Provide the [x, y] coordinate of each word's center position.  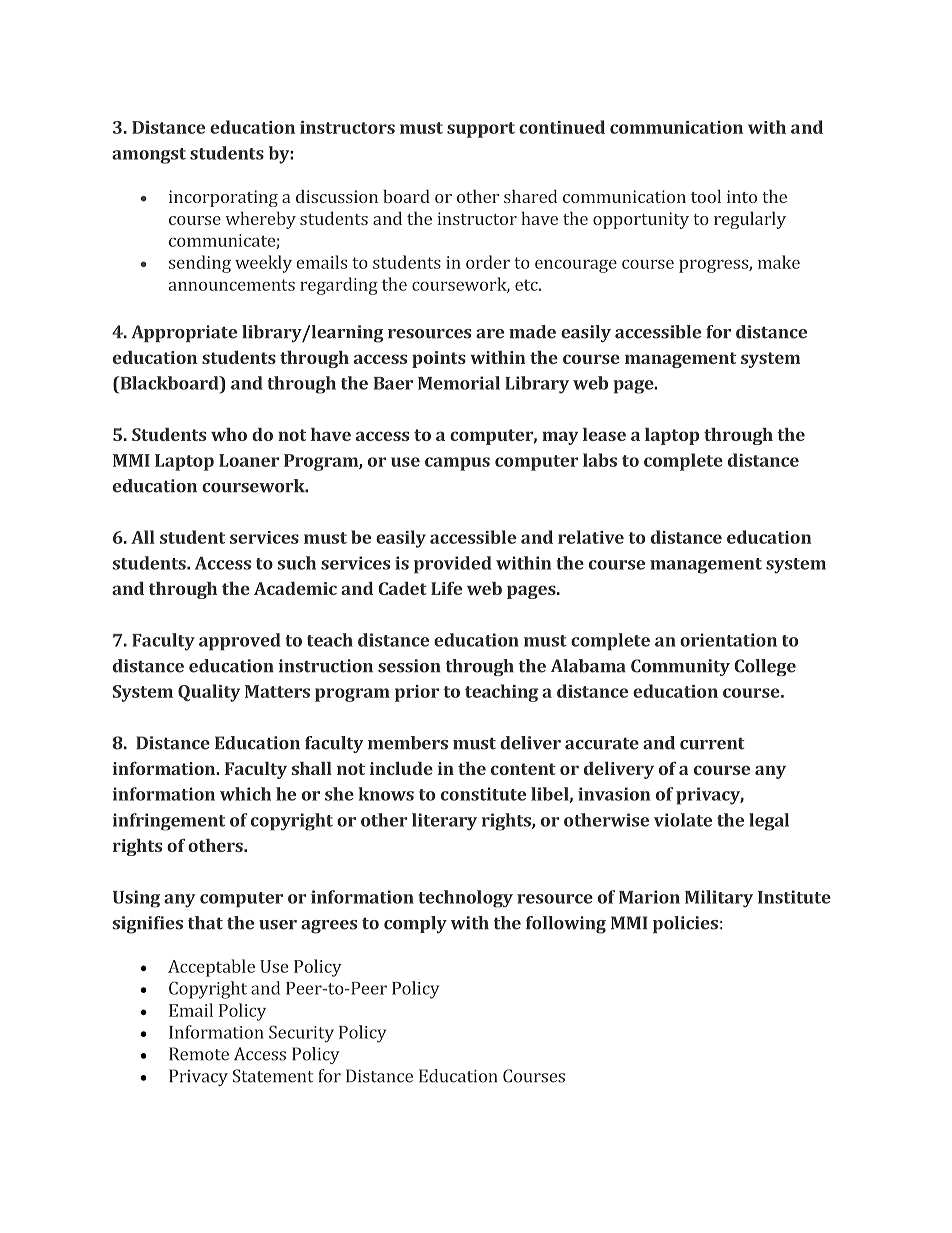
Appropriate [184, 333]
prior [417, 693]
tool [706, 196]
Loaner [249, 460]
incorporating [223, 198]
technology [465, 899]
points [439, 359]
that [205, 923]
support [481, 130]
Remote [199, 1054]
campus [457, 464]
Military [719, 899]
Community [680, 667]
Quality [209, 693]
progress [714, 266]
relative [591, 537]
